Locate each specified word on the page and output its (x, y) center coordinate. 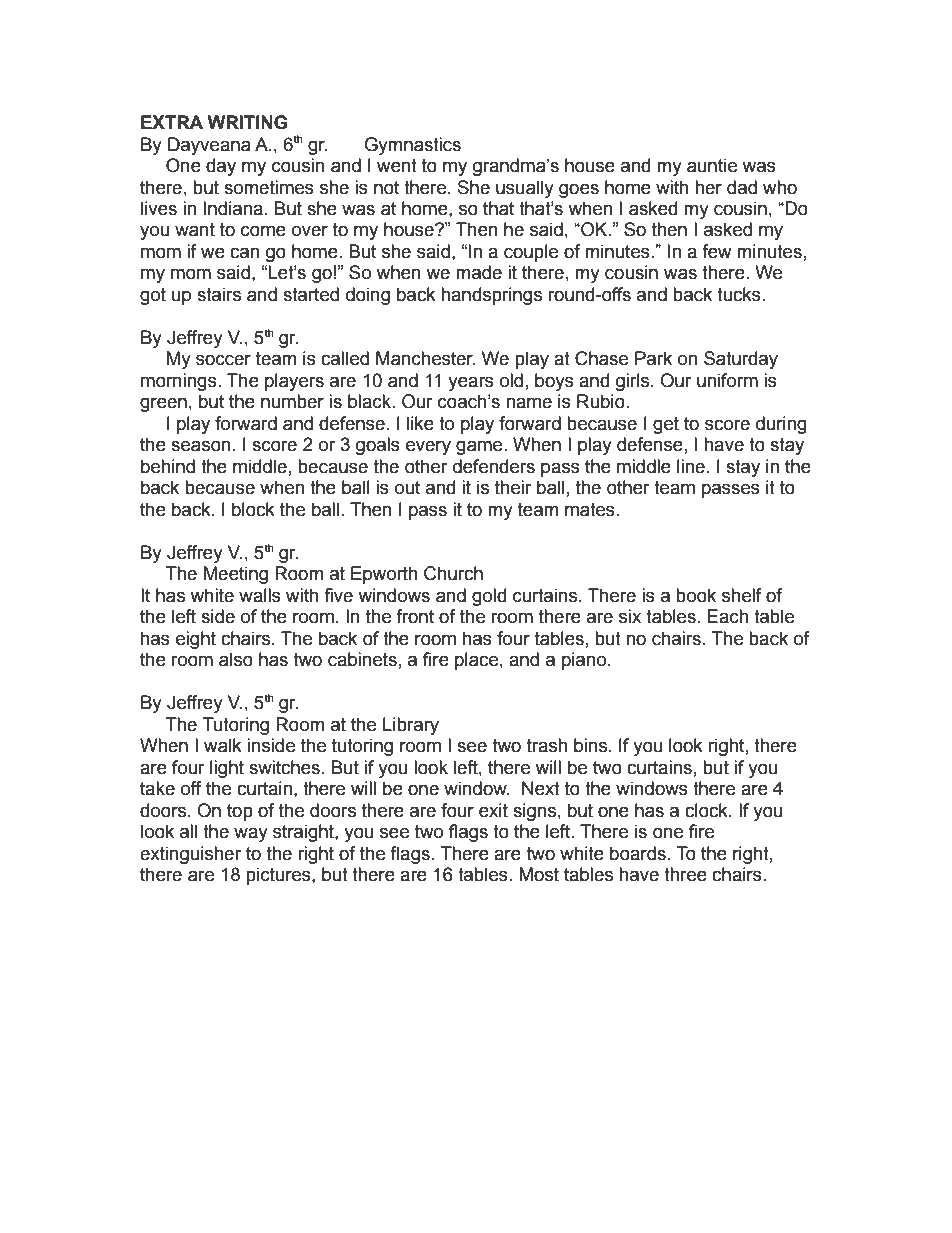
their (513, 487)
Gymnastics (413, 146)
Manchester (426, 358)
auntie (712, 165)
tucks (740, 294)
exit (493, 810)
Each (727, 616)
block (253, 509)
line (691, 466)
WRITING (247, 122)
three (685, 874)
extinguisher (190, 855)
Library (411, 726)
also (236, 659)
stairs (219, 294)
